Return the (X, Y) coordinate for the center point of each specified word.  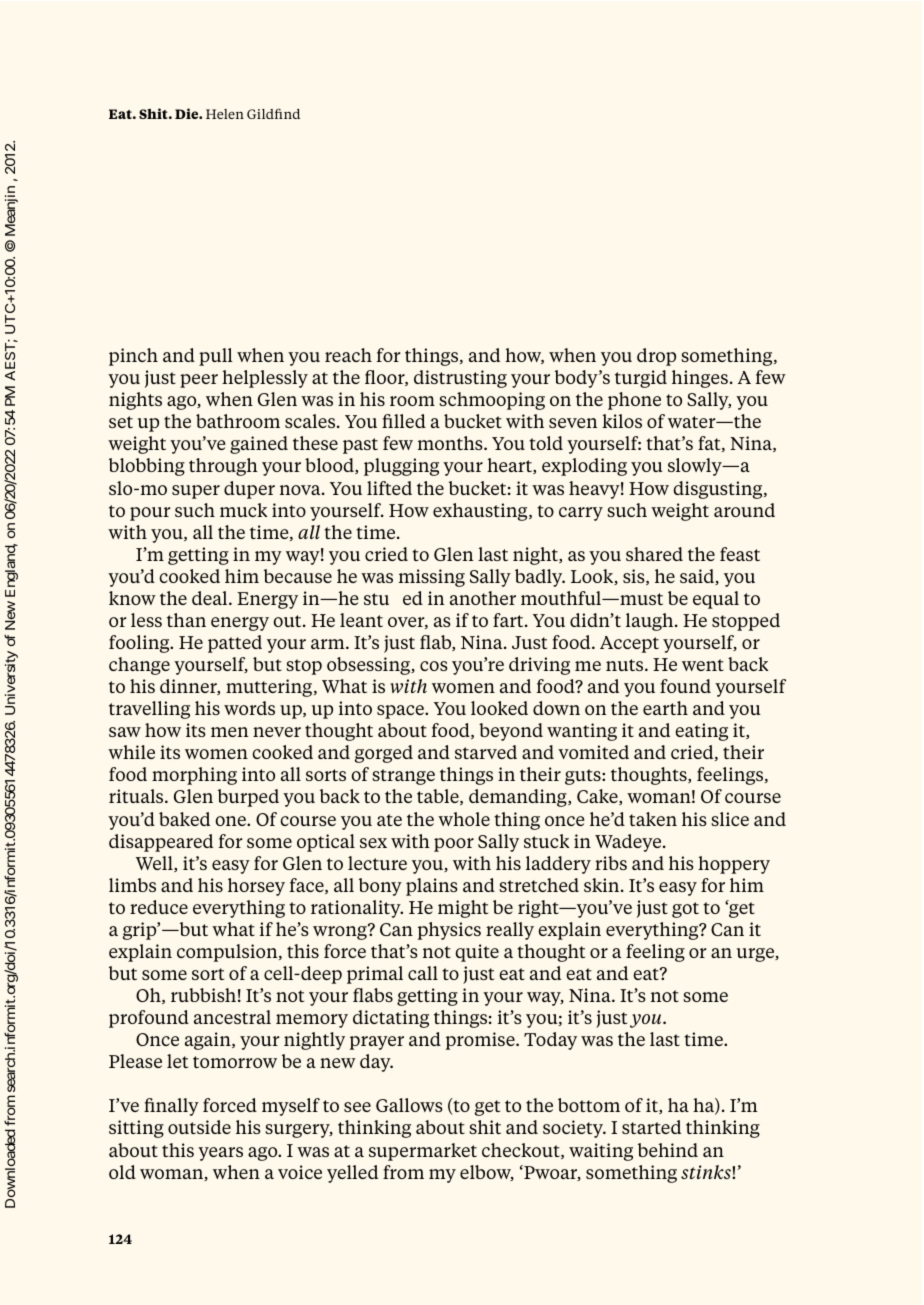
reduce (159, 907)
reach (348, 355)
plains (432, 887)
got (685, 910)
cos (434, 666)
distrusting (460, 379)
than (186, 620)
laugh (651, 622)
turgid (641, 379)
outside (199, 1127)
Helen (225, 114)
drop (656, 357)
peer (199, 381)
